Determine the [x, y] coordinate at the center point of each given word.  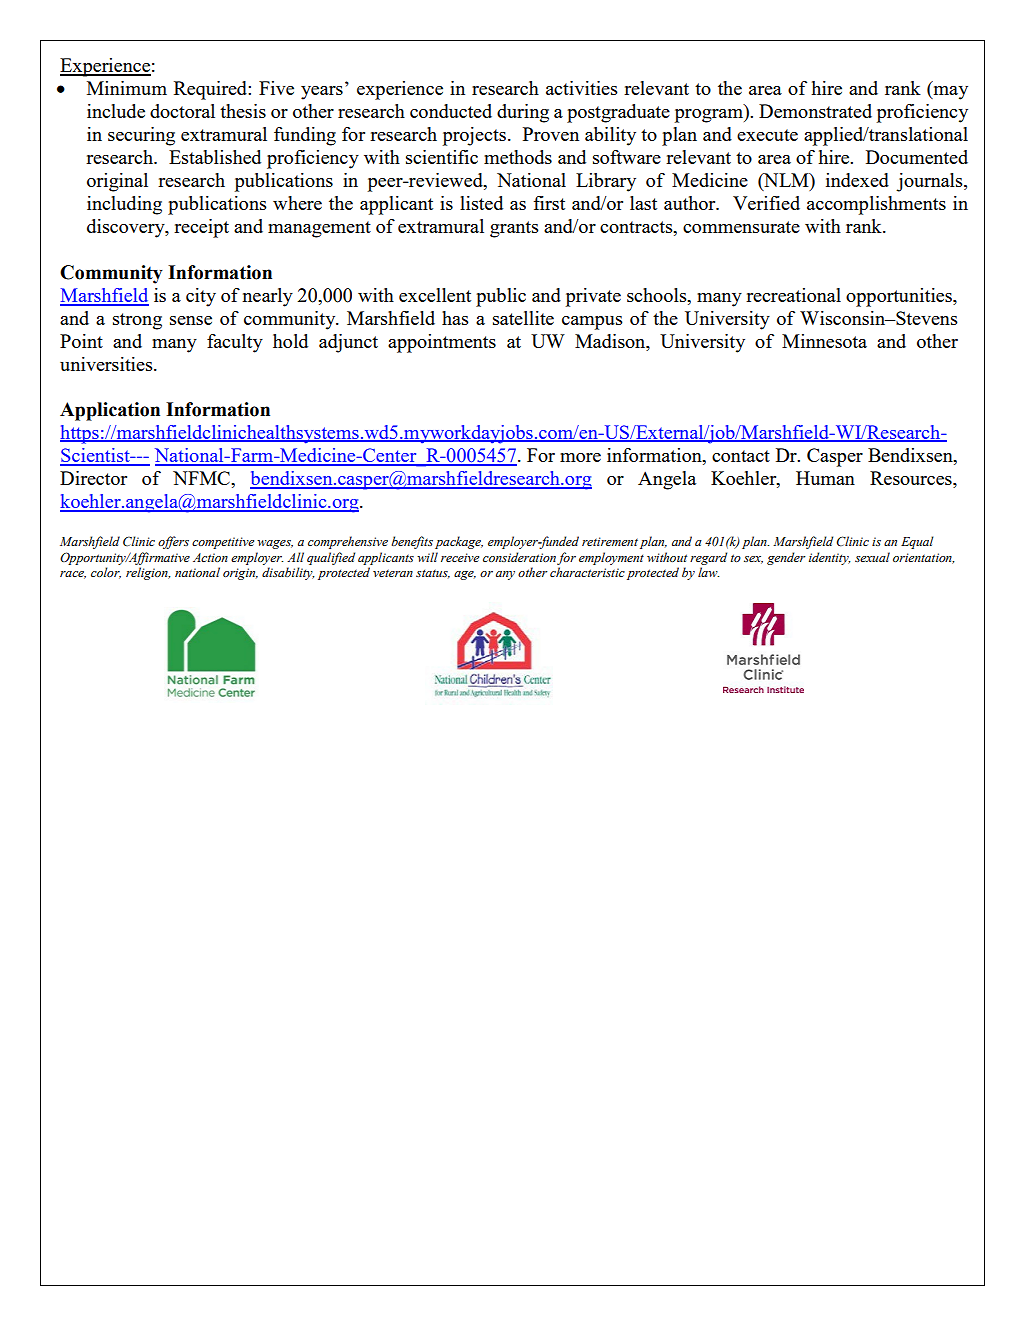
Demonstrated [815, 111]
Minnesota [824, 341]
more [580, 457]
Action [210, 557]
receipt [201, 228]
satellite [523, 318]
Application [110, 411]
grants [514, 229]
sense [191, 320]
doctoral [182, 111]
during [523, 113]
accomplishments [876, 205]
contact [741, 456]
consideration [519, 557]
